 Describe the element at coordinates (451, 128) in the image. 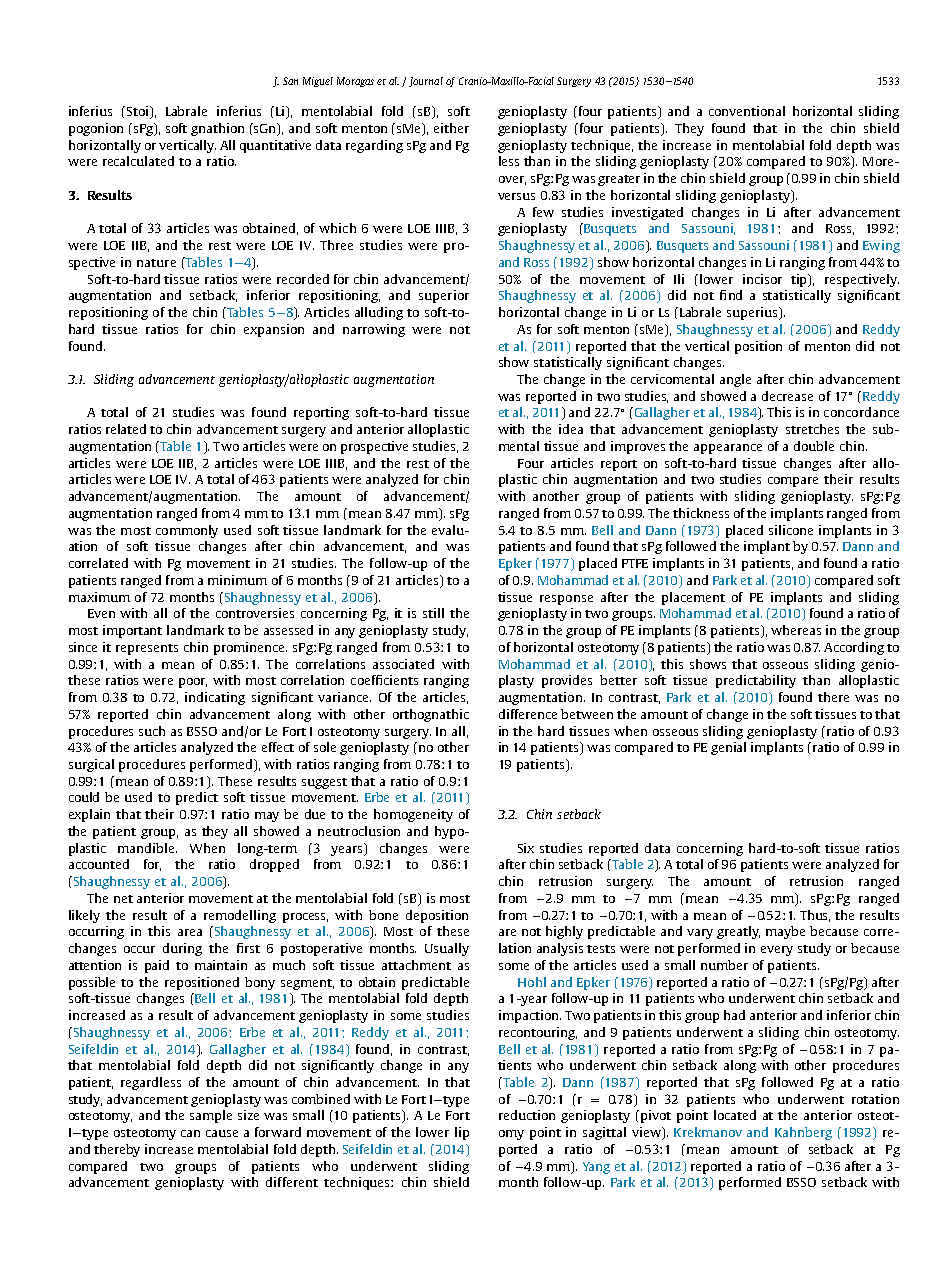

I see `either` at that location.
